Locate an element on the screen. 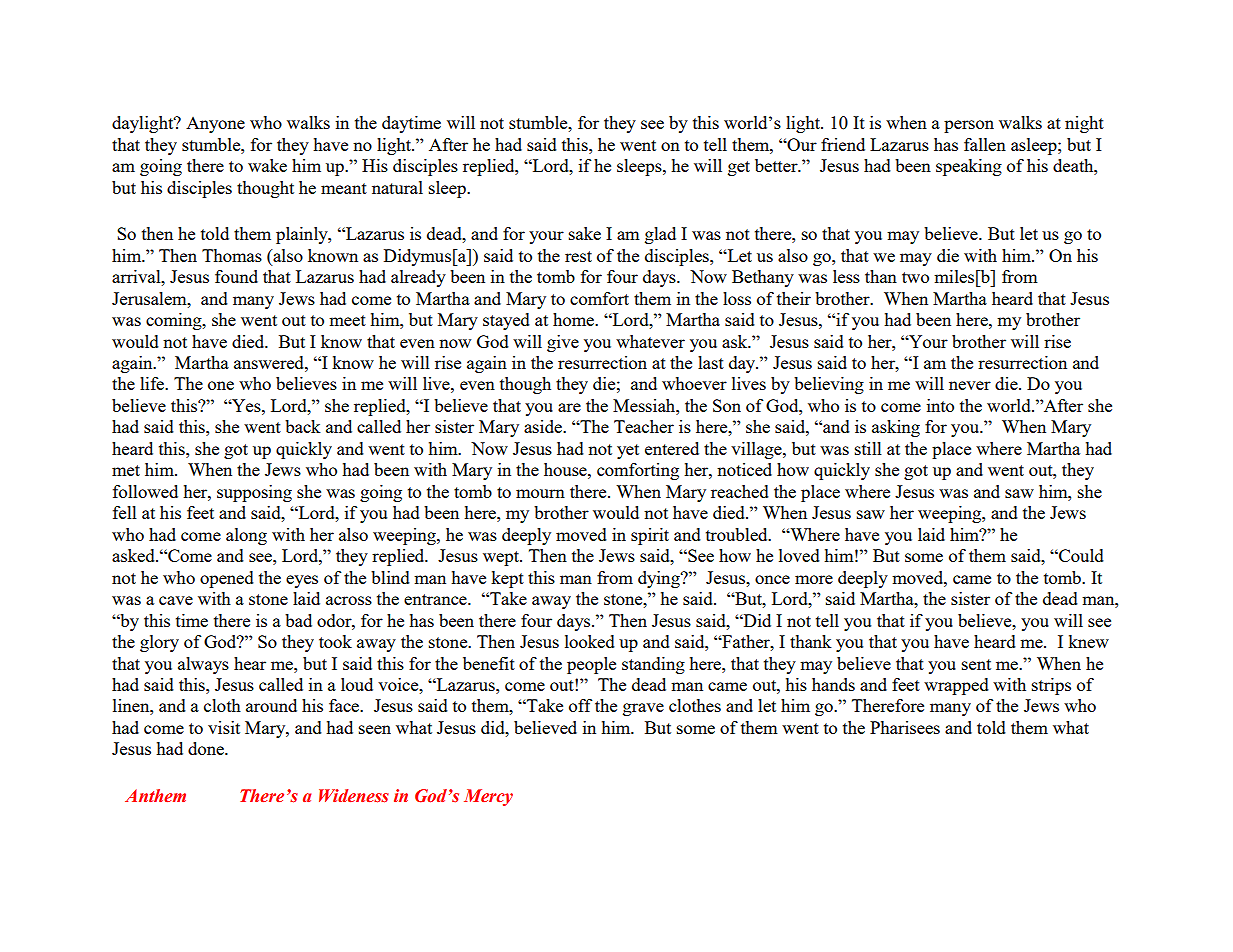  Could is located at coordinates (1080, 555).
